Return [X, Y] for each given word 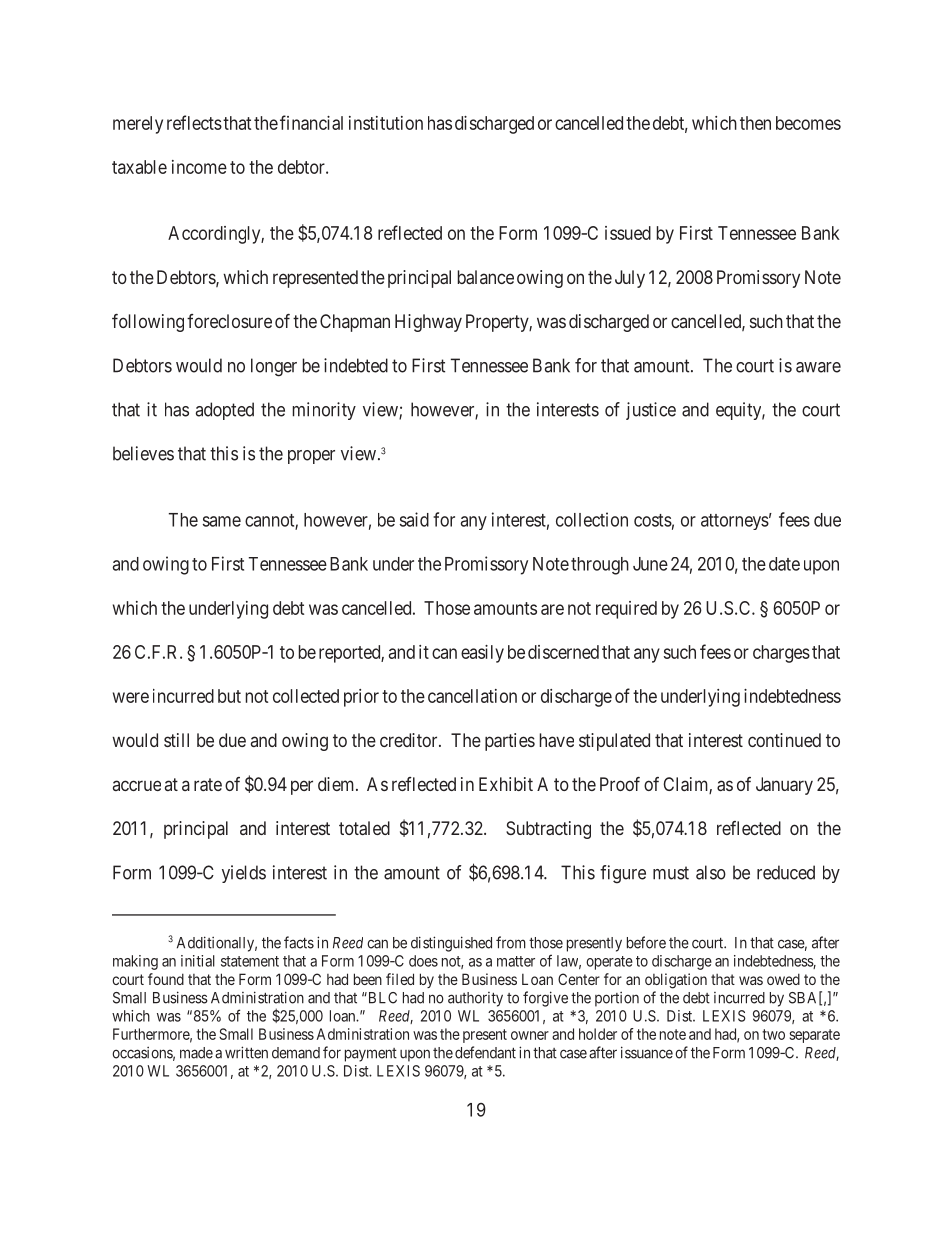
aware [818, 367]
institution [386, 123]
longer [274, 367]
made [196, 1053]
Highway [428, 323]
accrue [137, 785]
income [199, 167]
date [784, 564]
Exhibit [506, 784]
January [784, 786]
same [222, 521]
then [755, 123]
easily [482, 654]
